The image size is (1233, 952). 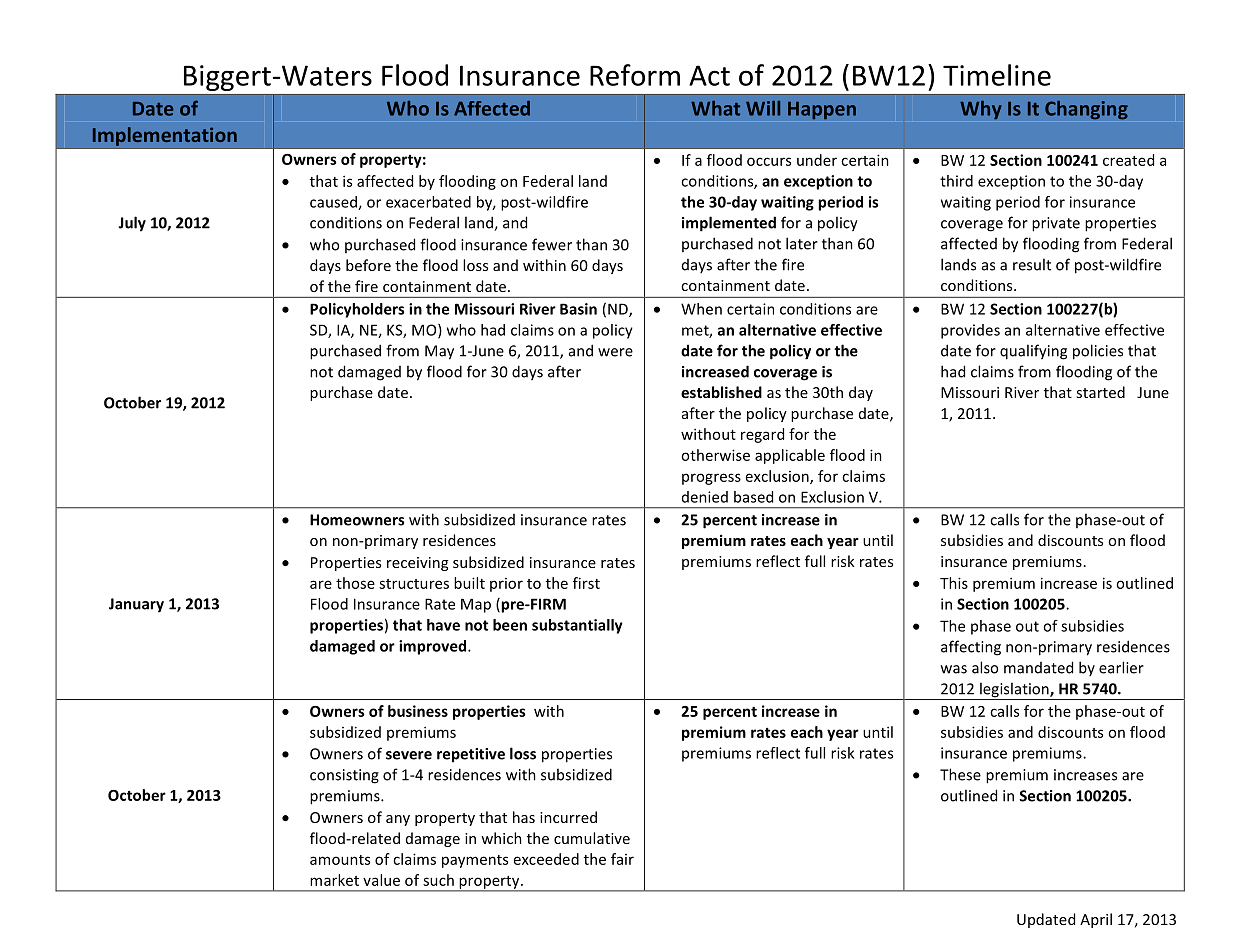 I want to click on denied, so click(x=705, y=497).
